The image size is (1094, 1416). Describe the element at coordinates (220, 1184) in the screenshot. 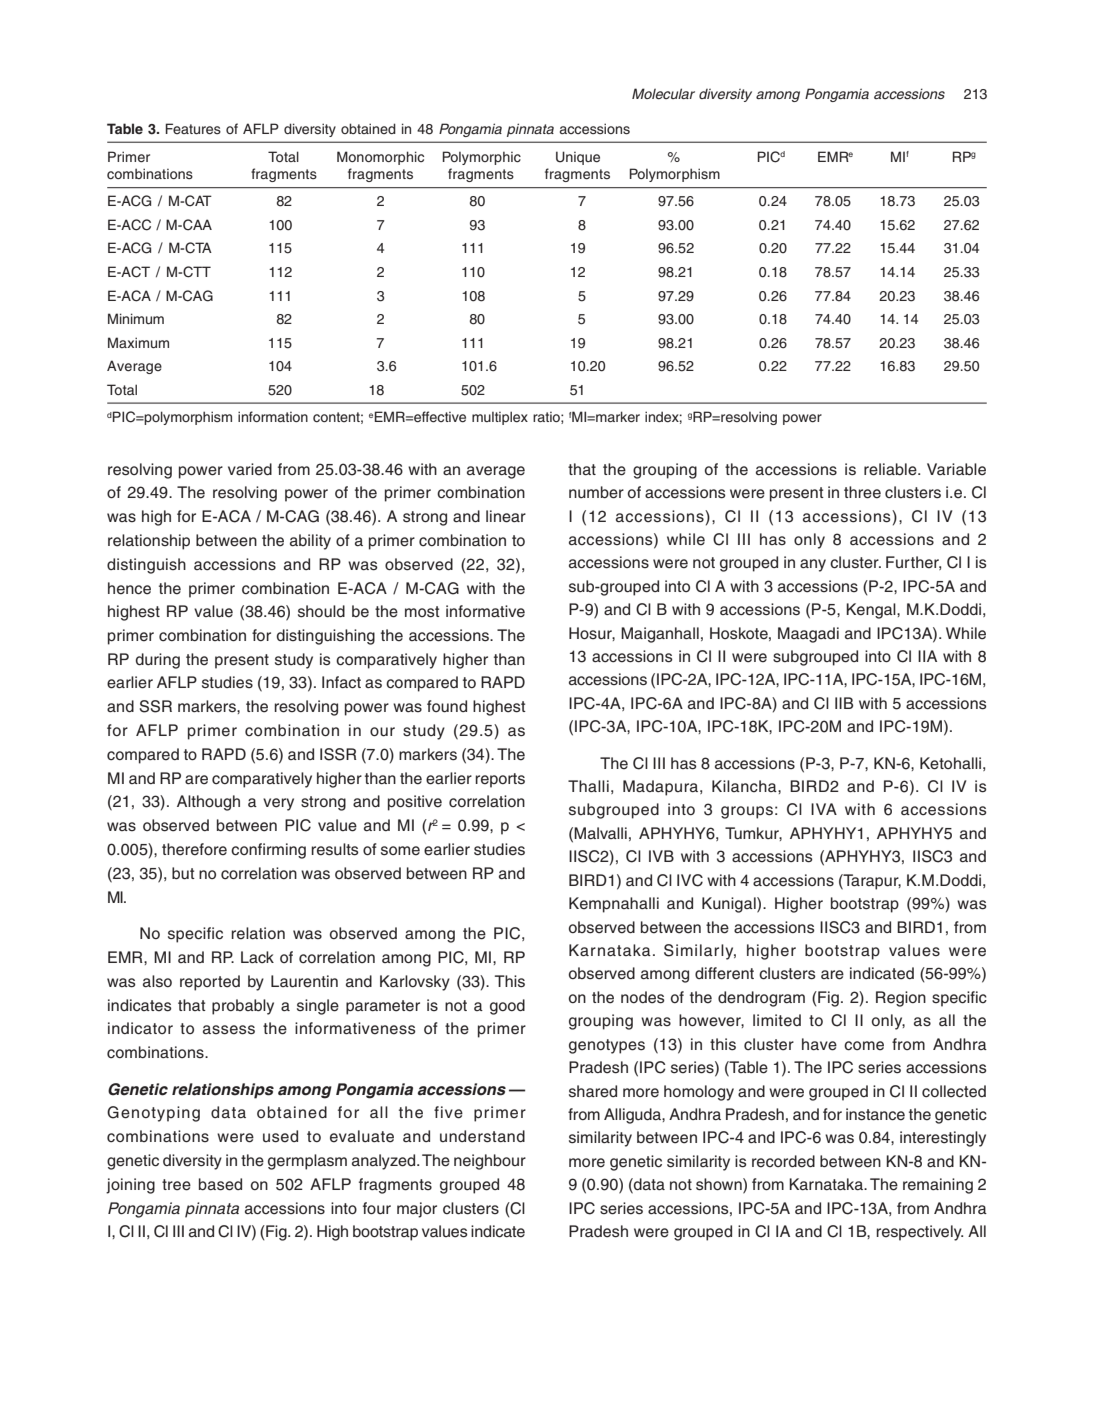

I see `based` at that location.
